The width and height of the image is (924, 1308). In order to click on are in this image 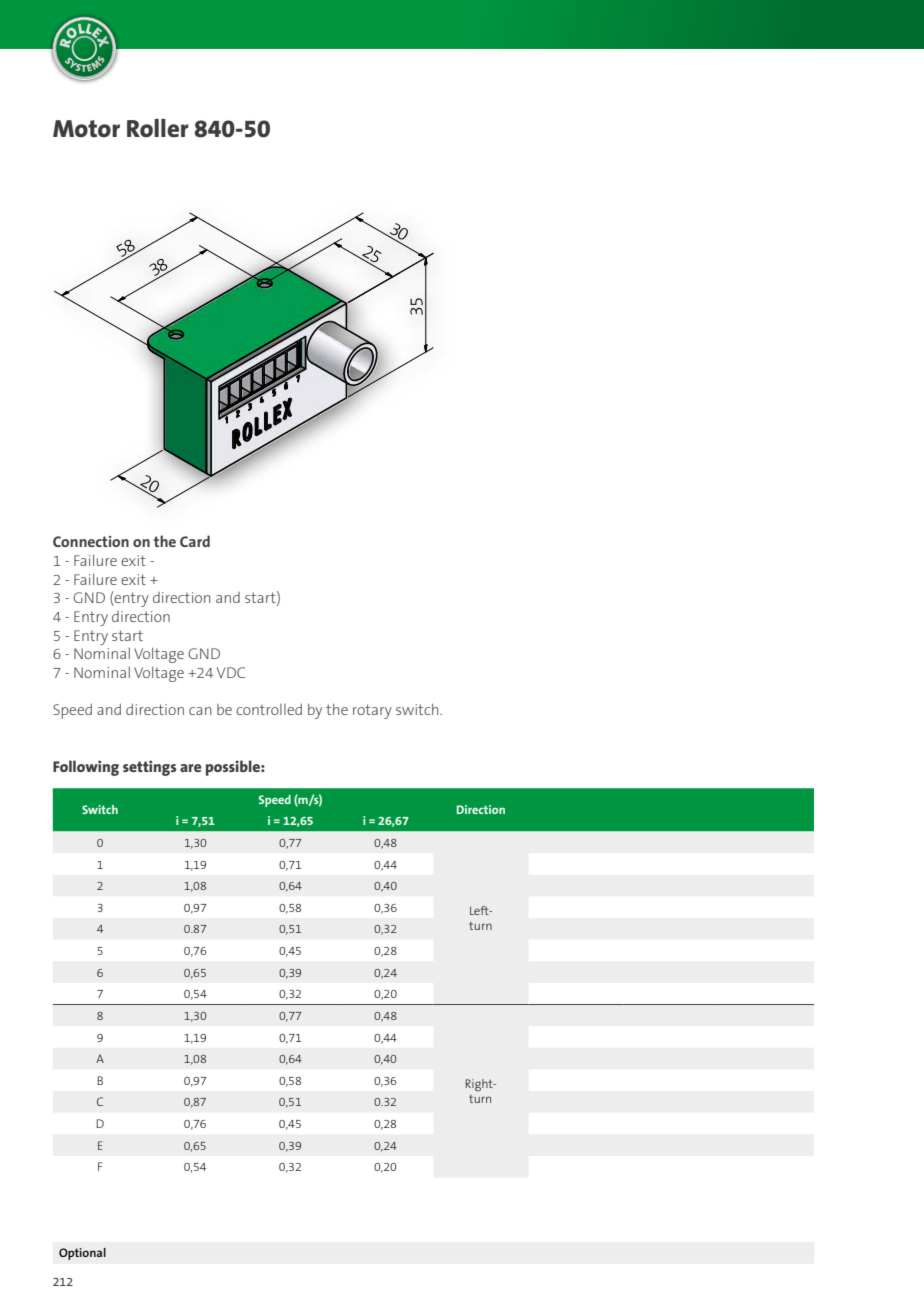, I will do `click(191, 768)`.
